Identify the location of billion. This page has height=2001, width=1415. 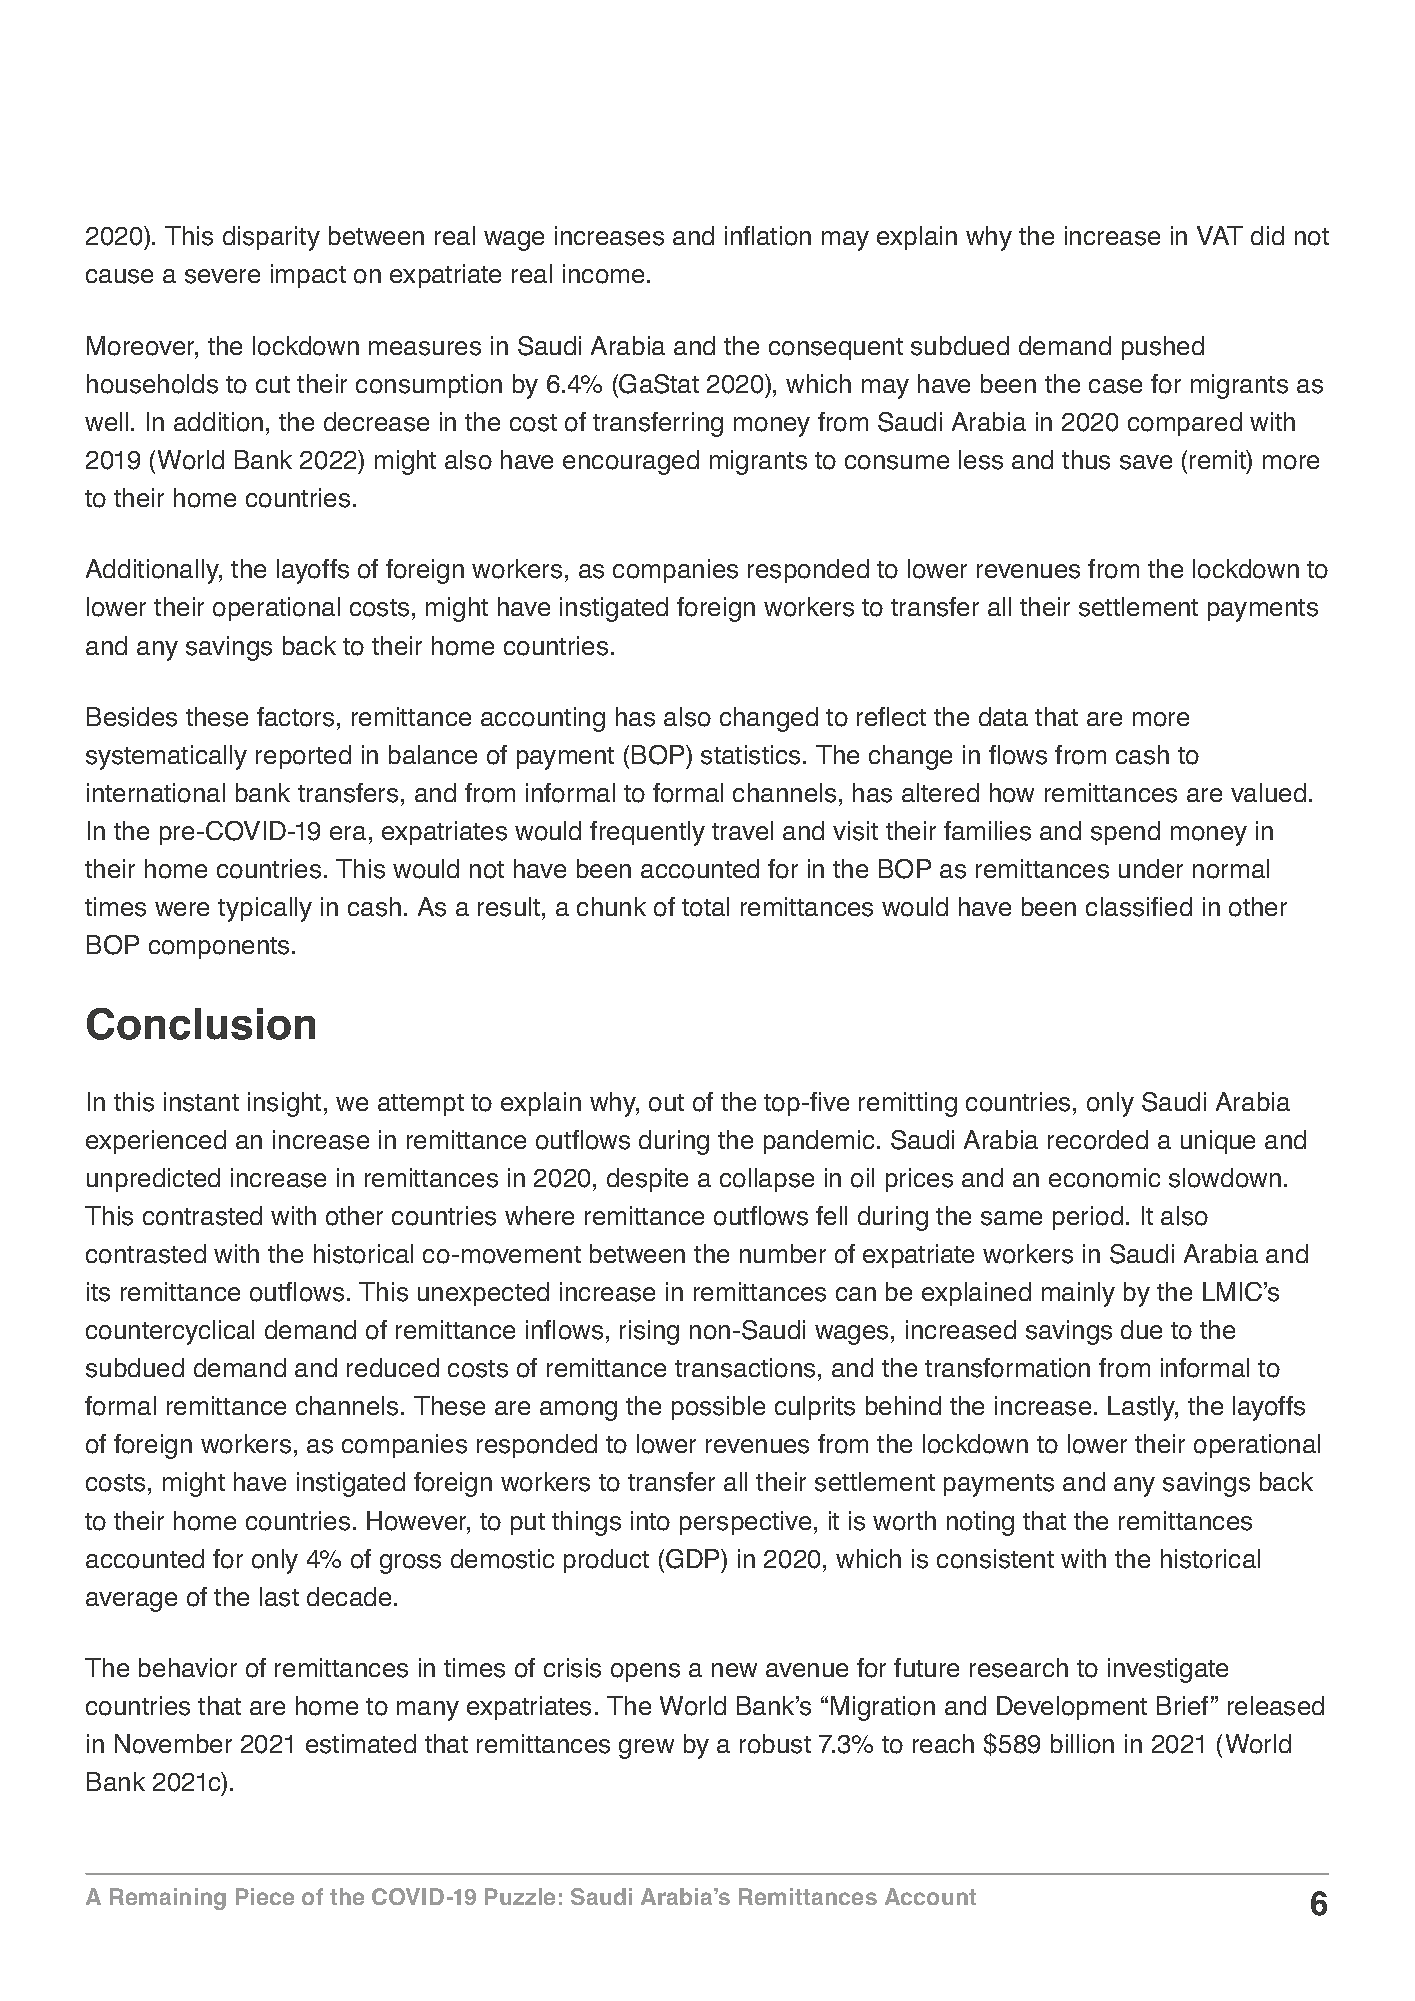
(1082, 1744).
